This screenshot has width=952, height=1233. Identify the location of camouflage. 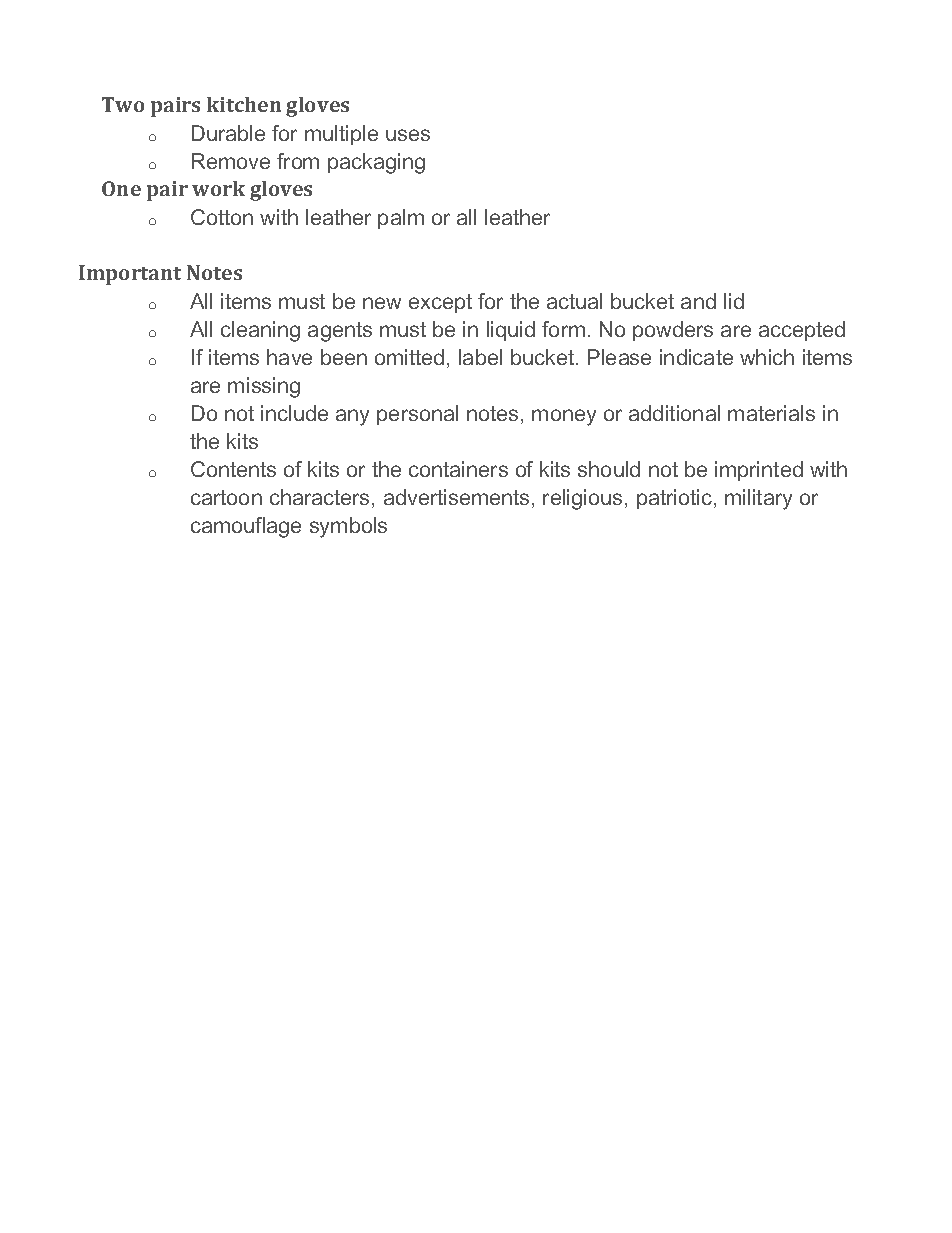
(246, 527).
